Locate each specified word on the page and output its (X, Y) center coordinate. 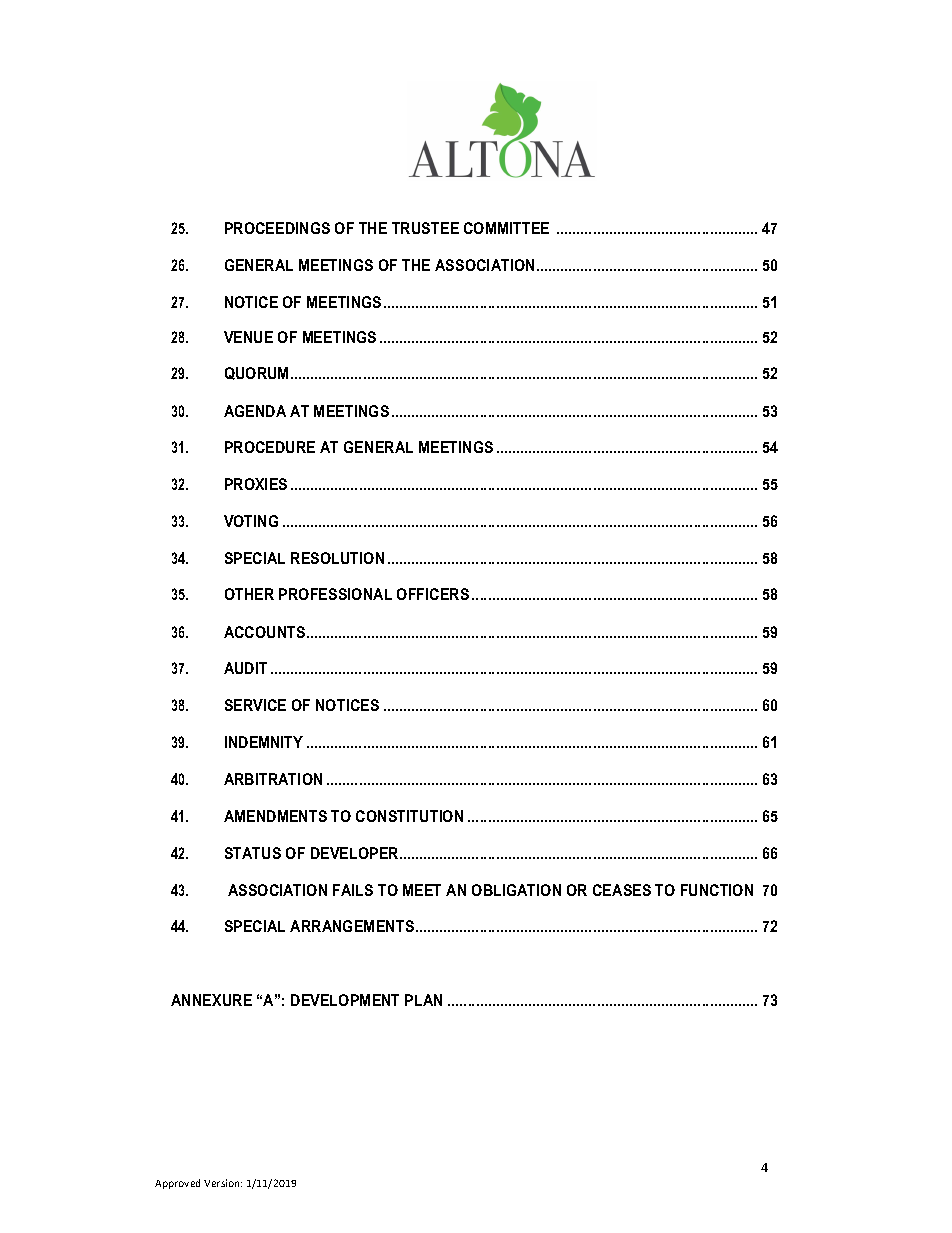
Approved (177, 1184)
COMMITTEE (506, 228)
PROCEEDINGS (277, 228)
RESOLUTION (337, 558)
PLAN (423, 1000)
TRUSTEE (425, 228)
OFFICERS (433, 594)
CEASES (622, 890)
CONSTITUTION (409, 816)
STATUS (253, 853)
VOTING (251, 521)
